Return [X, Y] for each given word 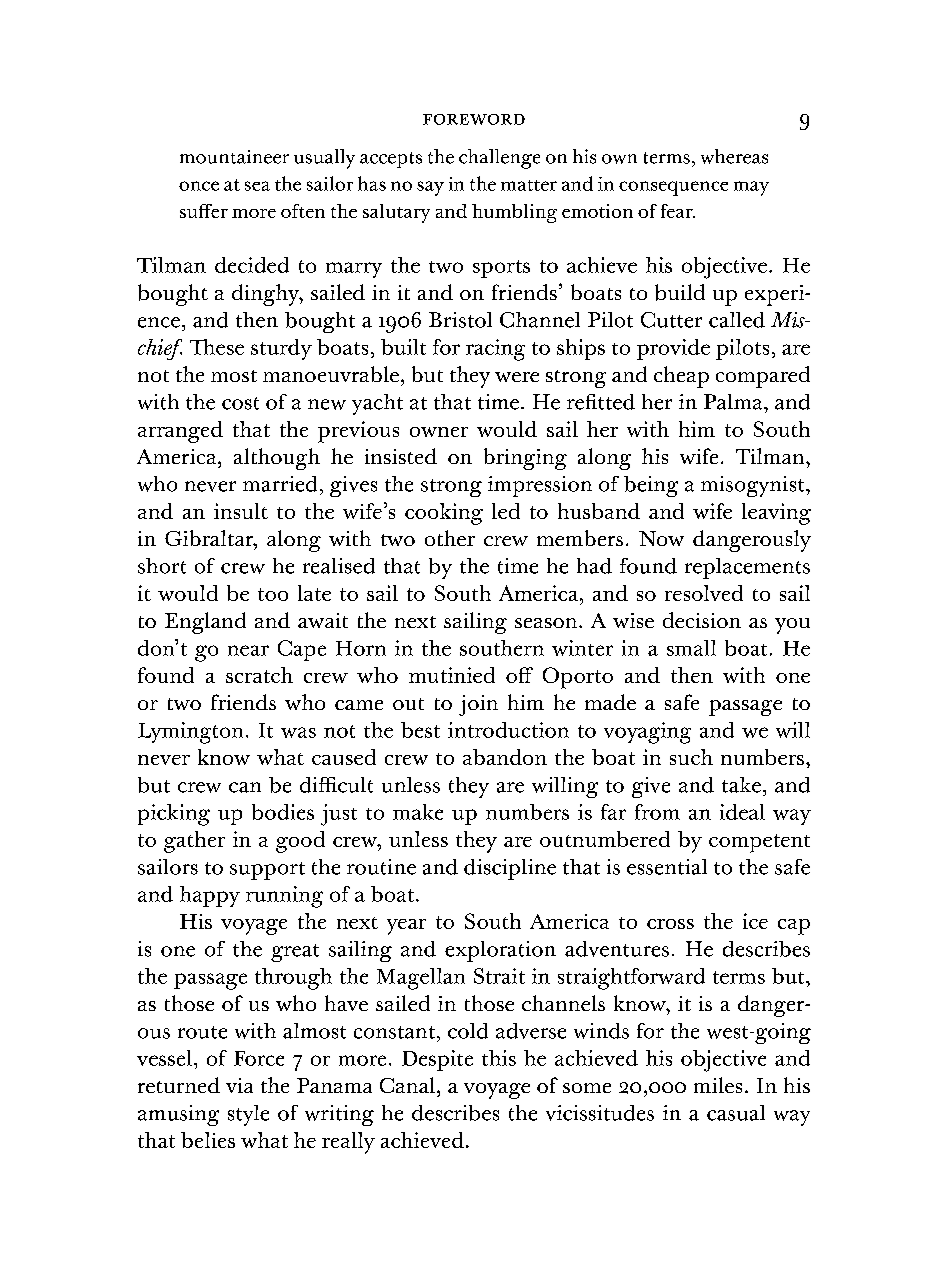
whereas [734, 156]
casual [736, 1113]
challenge [499, 159]
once [199, 186]
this [499, 1058]
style [248, 1115]
